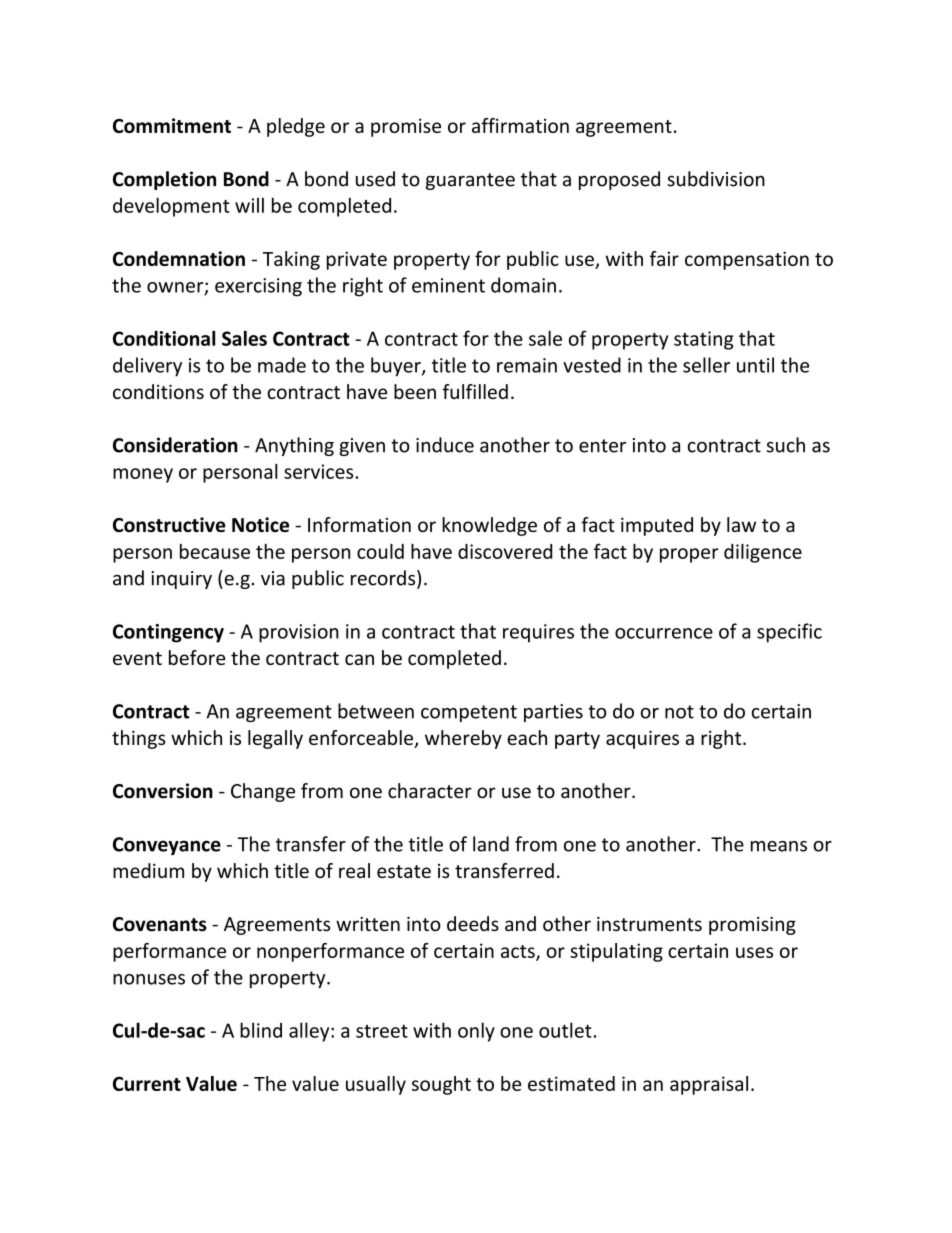 The width and height of the document is (952, 1233). Describe the element at coordinates (167, 846) in the document. I see `Conveyance` at that location.
